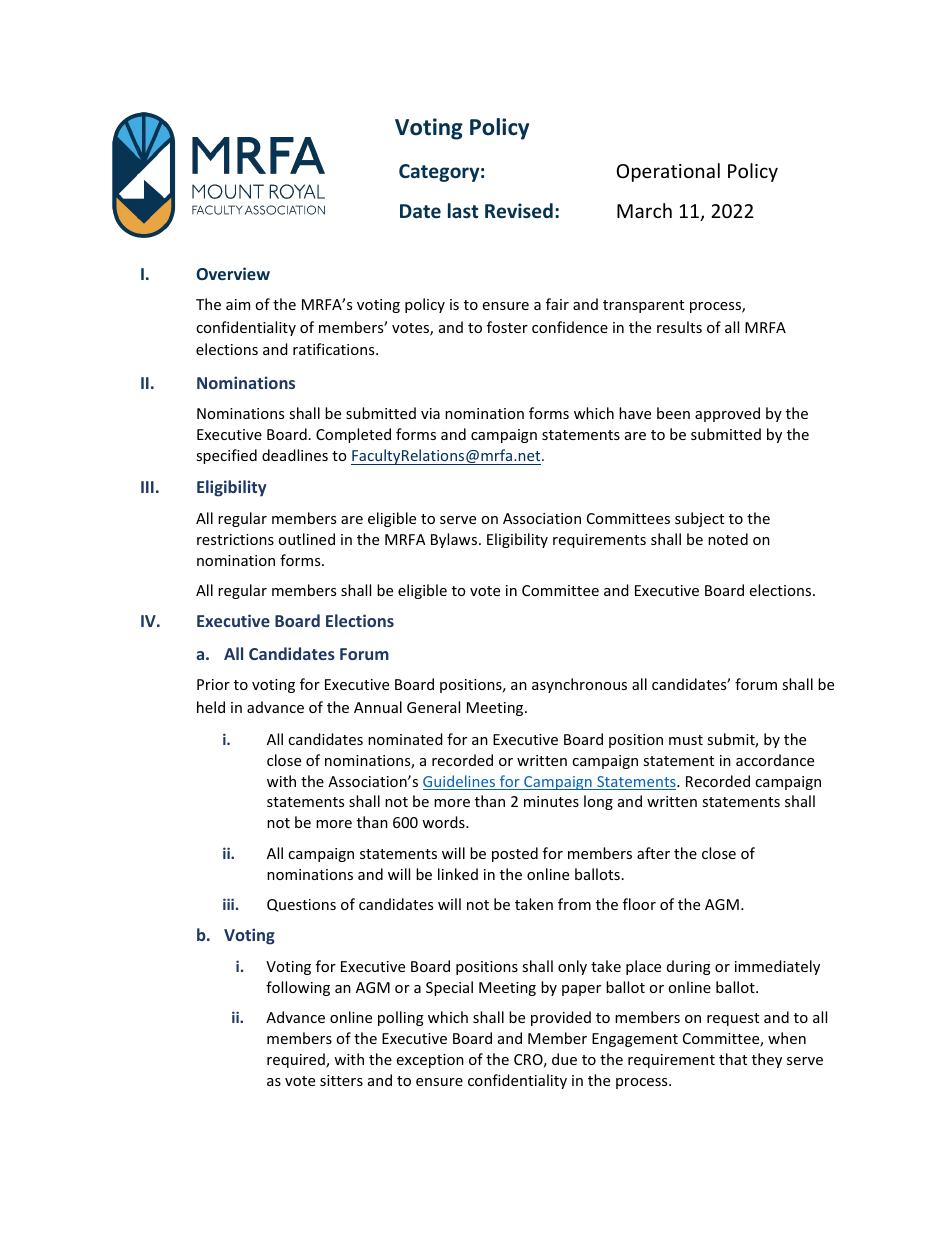 The height and width of the image is (1233, 952). I want to click on noted, so click(728, 539).
